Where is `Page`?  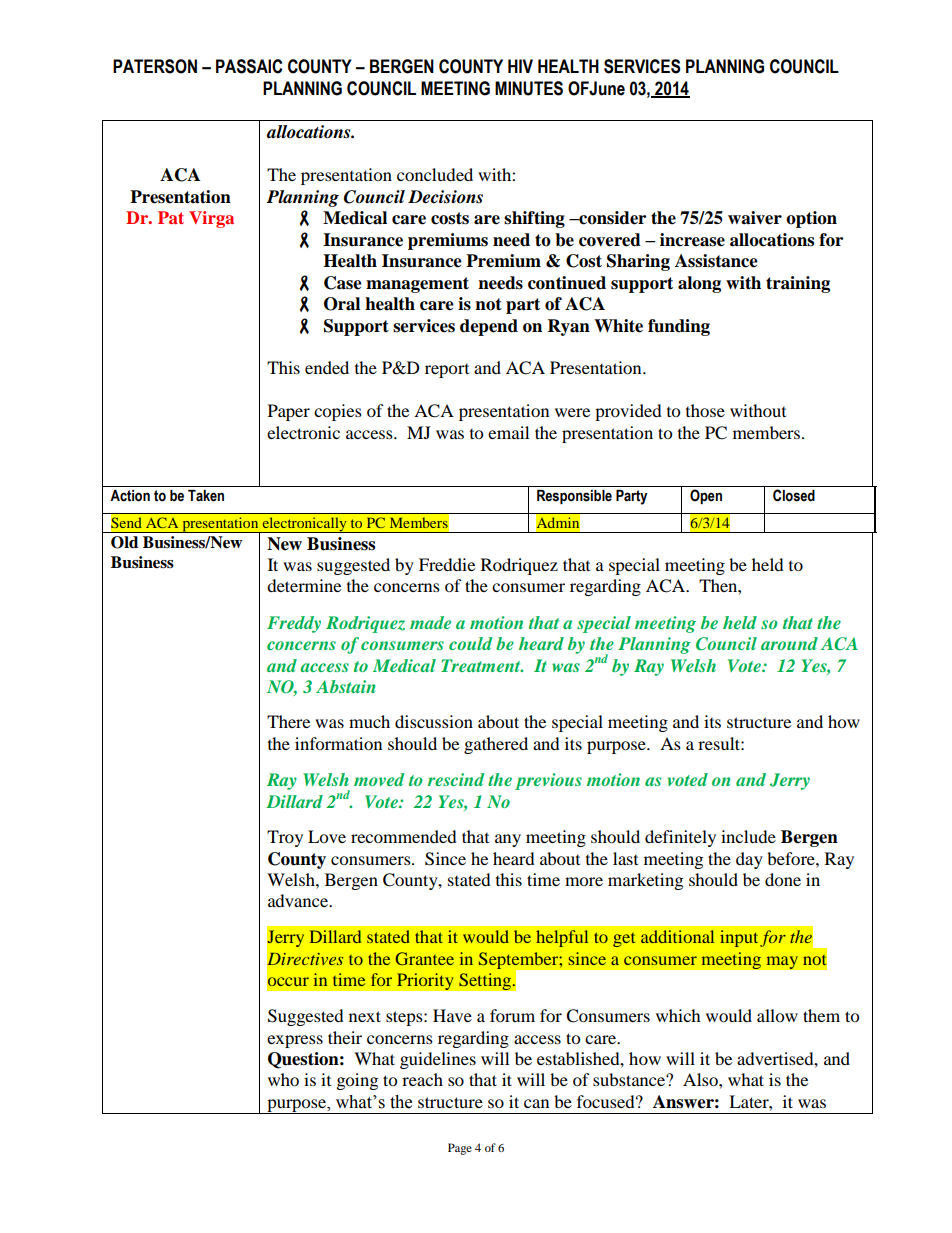
Page is located at coordinates (460, 1149).
